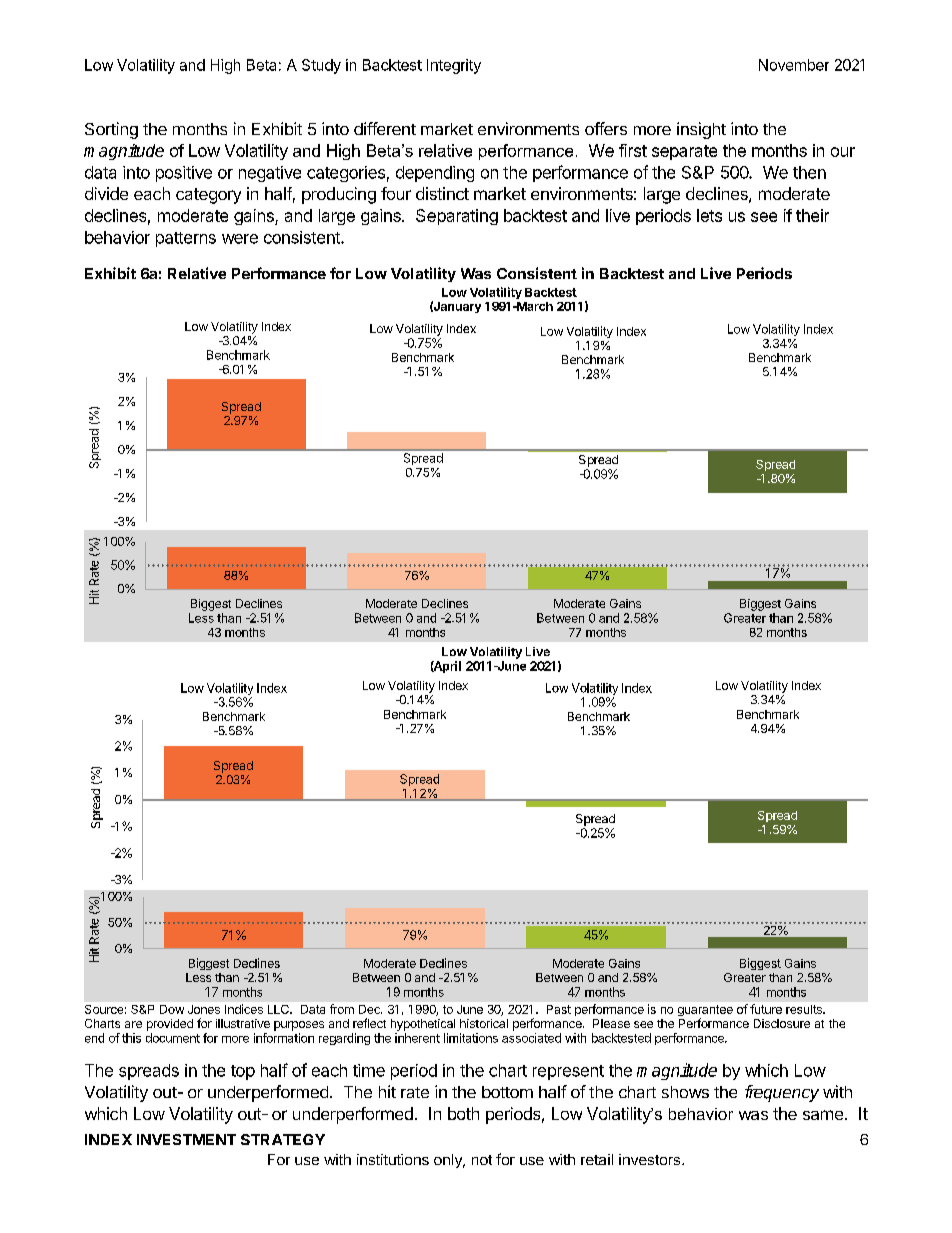  Describe the element at coordinates (766, 1009) in the screenshot. I see `future` at that location.
